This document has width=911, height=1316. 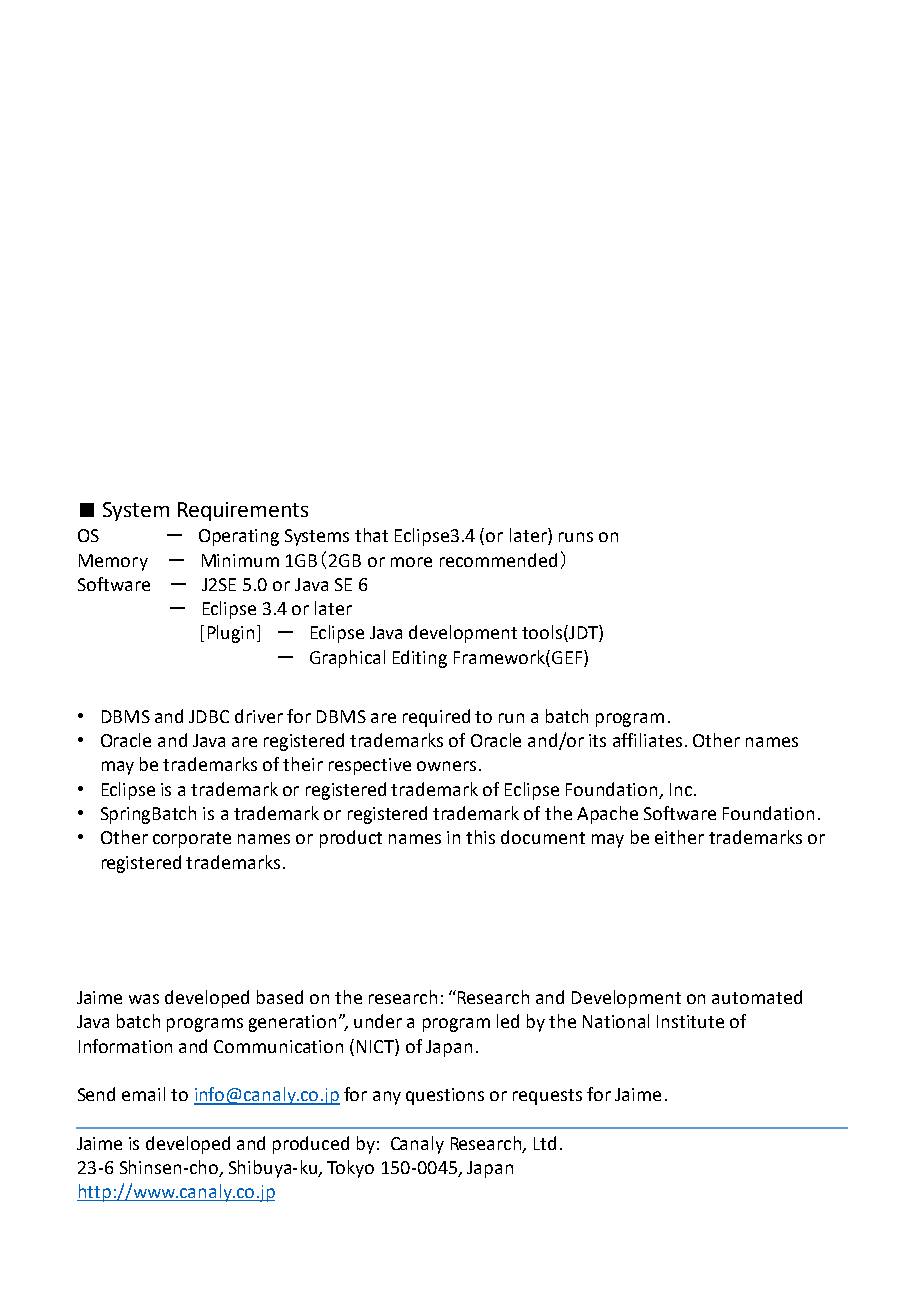 What do you see at coordinates (480, 837) in the document?
I see `this` at bounding box center [480, 837].
